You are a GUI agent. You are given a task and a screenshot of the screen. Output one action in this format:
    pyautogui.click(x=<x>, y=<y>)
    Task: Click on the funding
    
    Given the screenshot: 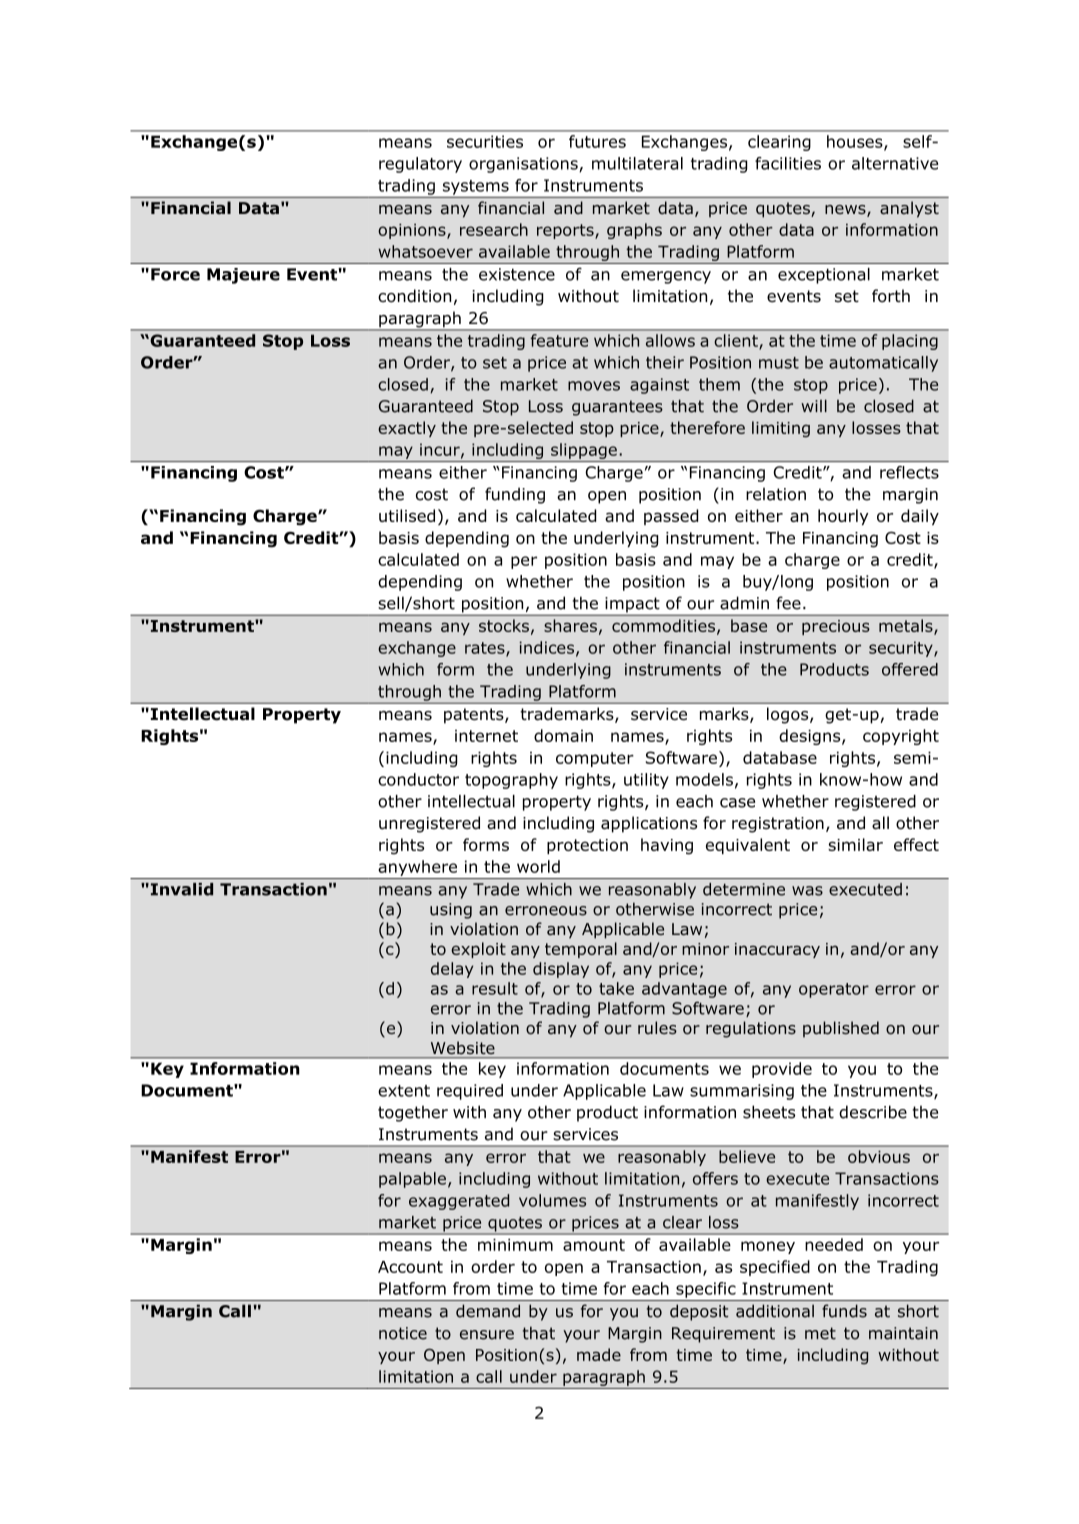 What is the action you would take?
    pyautogui.click(x=515, y=495)
